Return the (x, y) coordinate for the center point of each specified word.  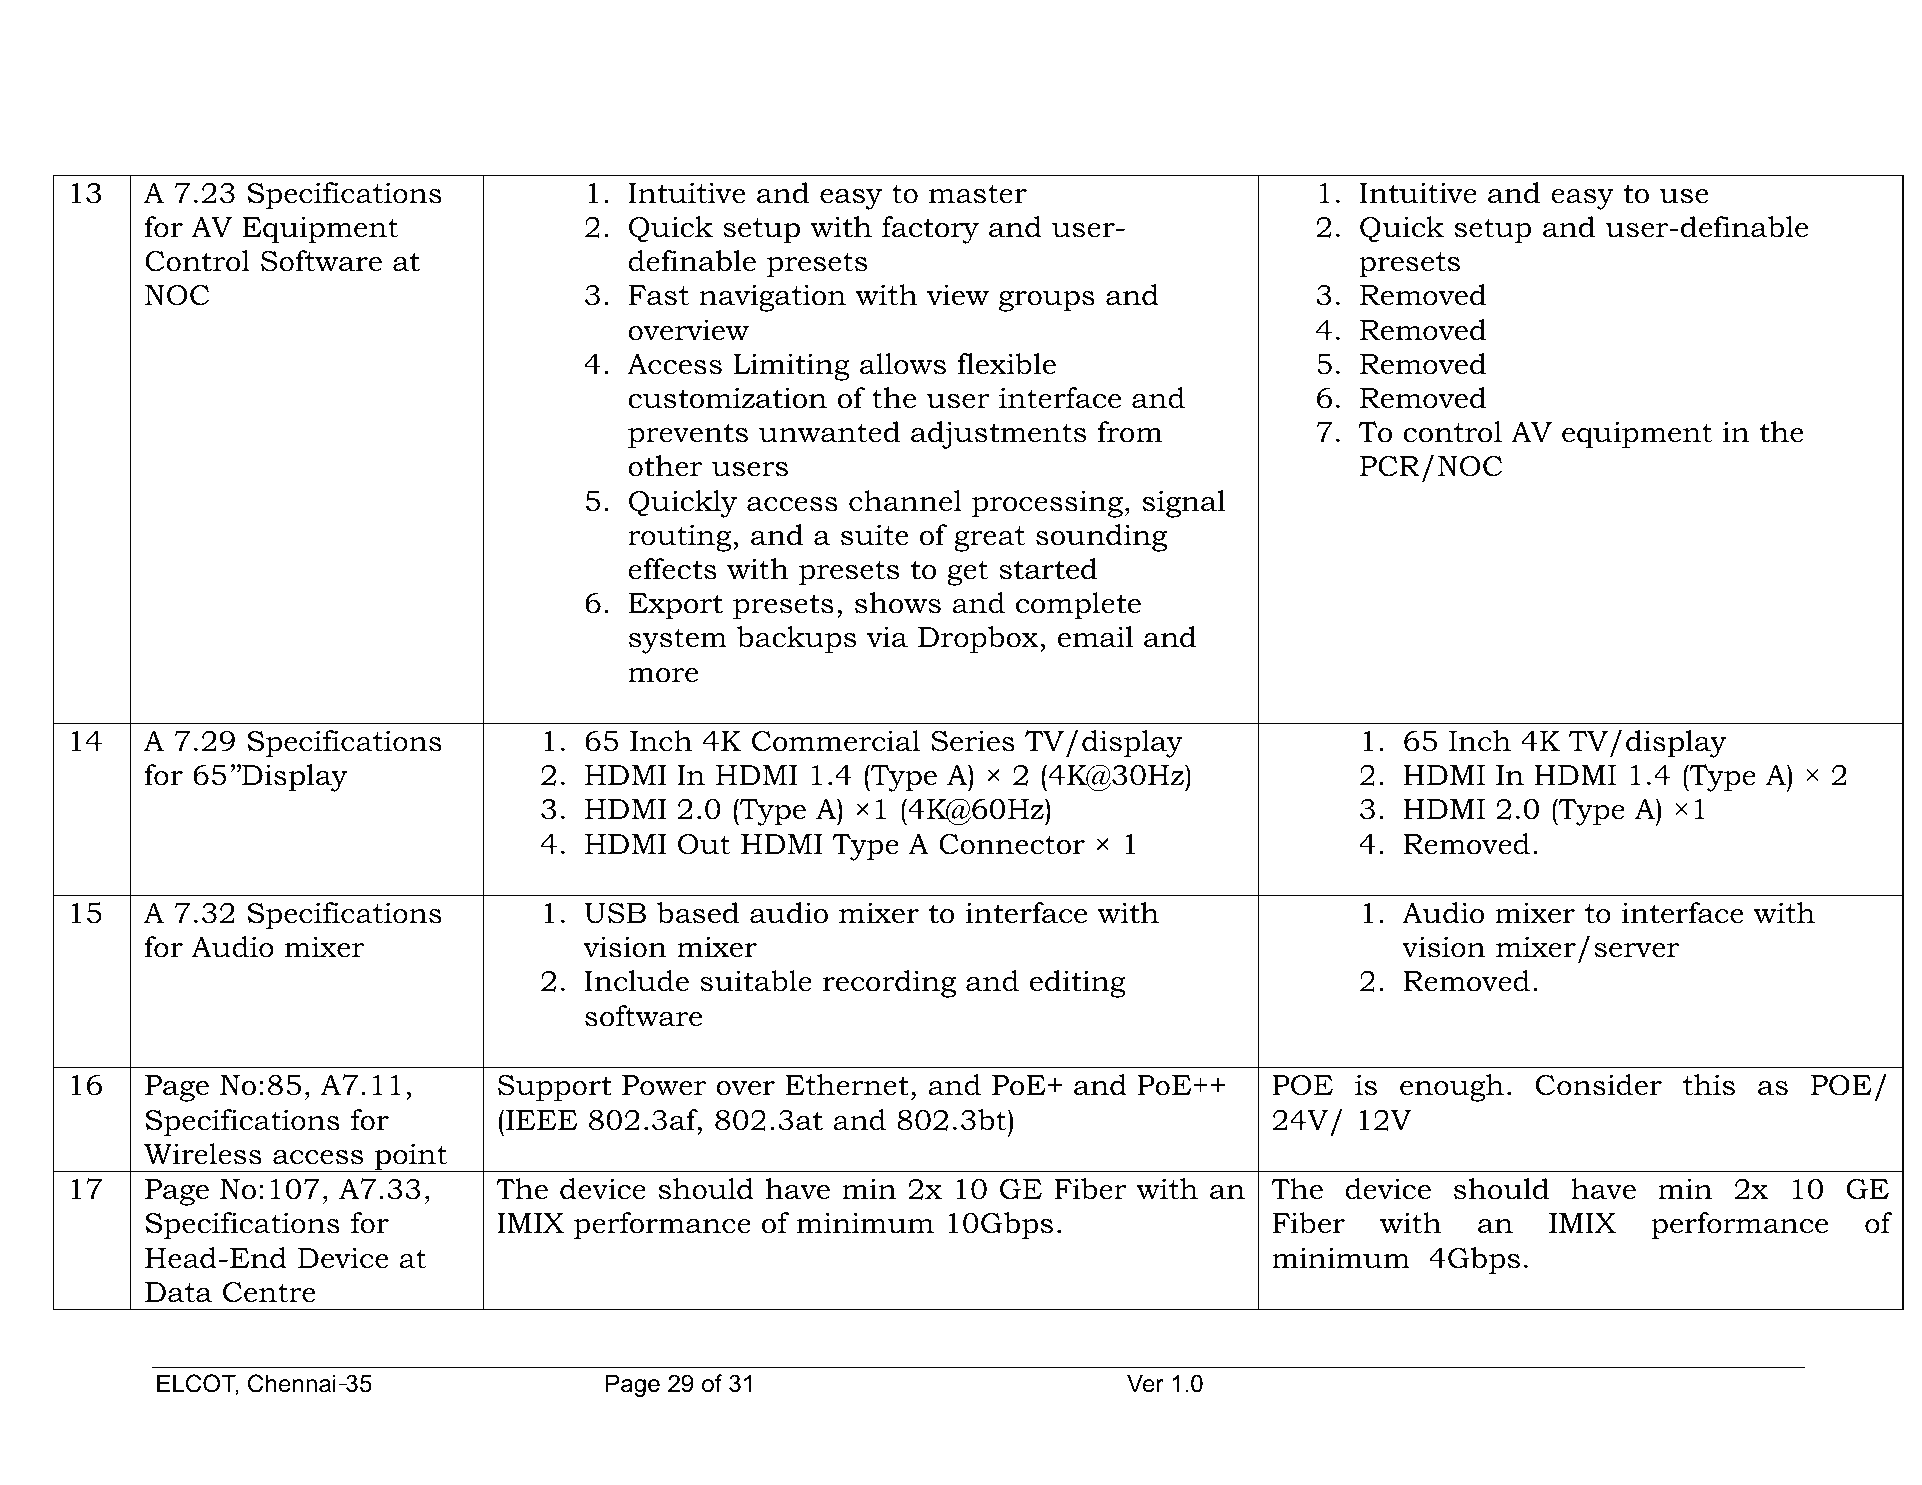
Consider (1599, 1085)
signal (1184, 504)
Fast (659, 295)
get (967, 573)
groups (1047, 301)
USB (615, 913)
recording (889, 984)
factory (930, 230)
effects (672, 569)
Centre (269, 1292)
